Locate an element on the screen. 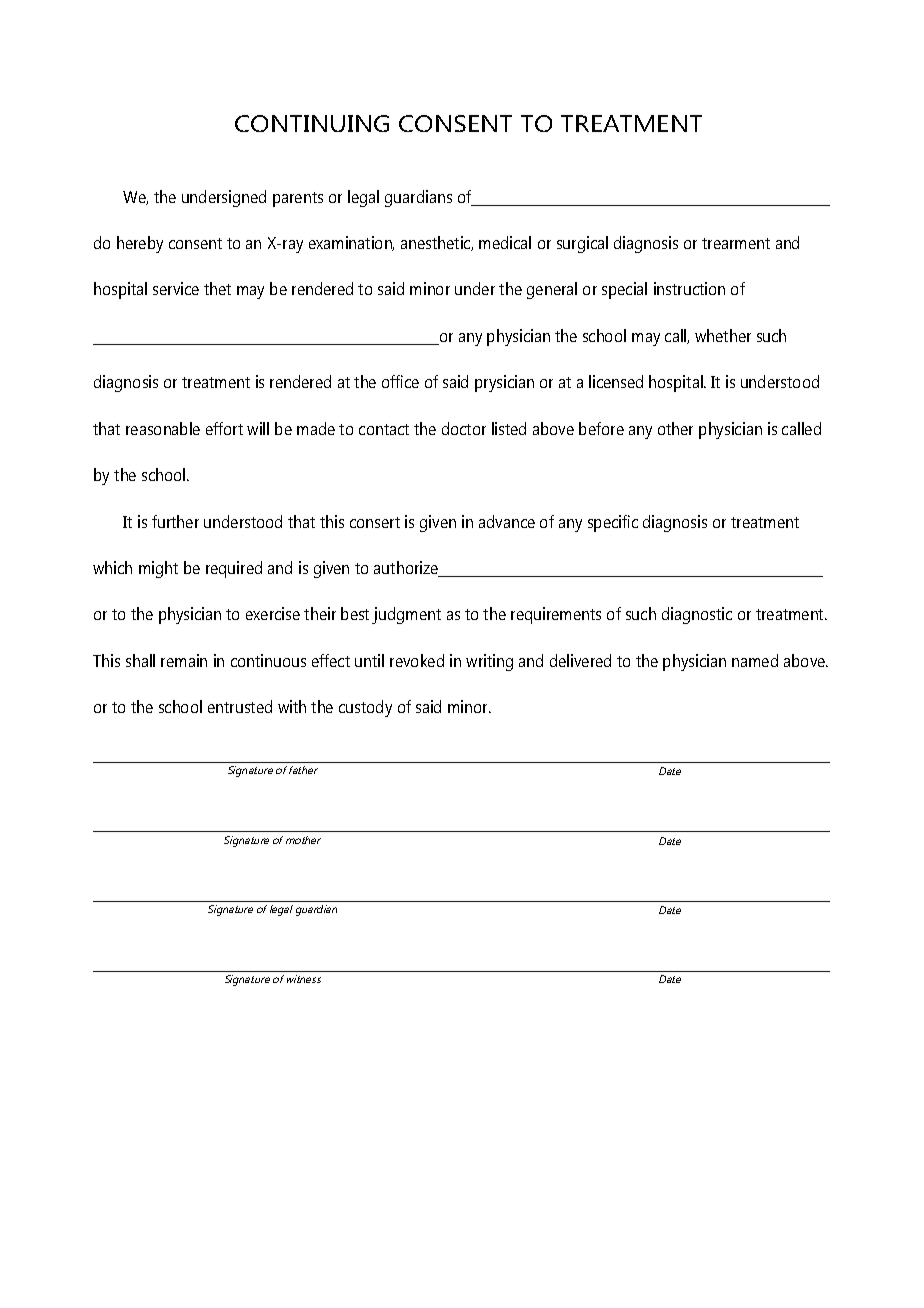  service is located at coordinates (176, 288).
